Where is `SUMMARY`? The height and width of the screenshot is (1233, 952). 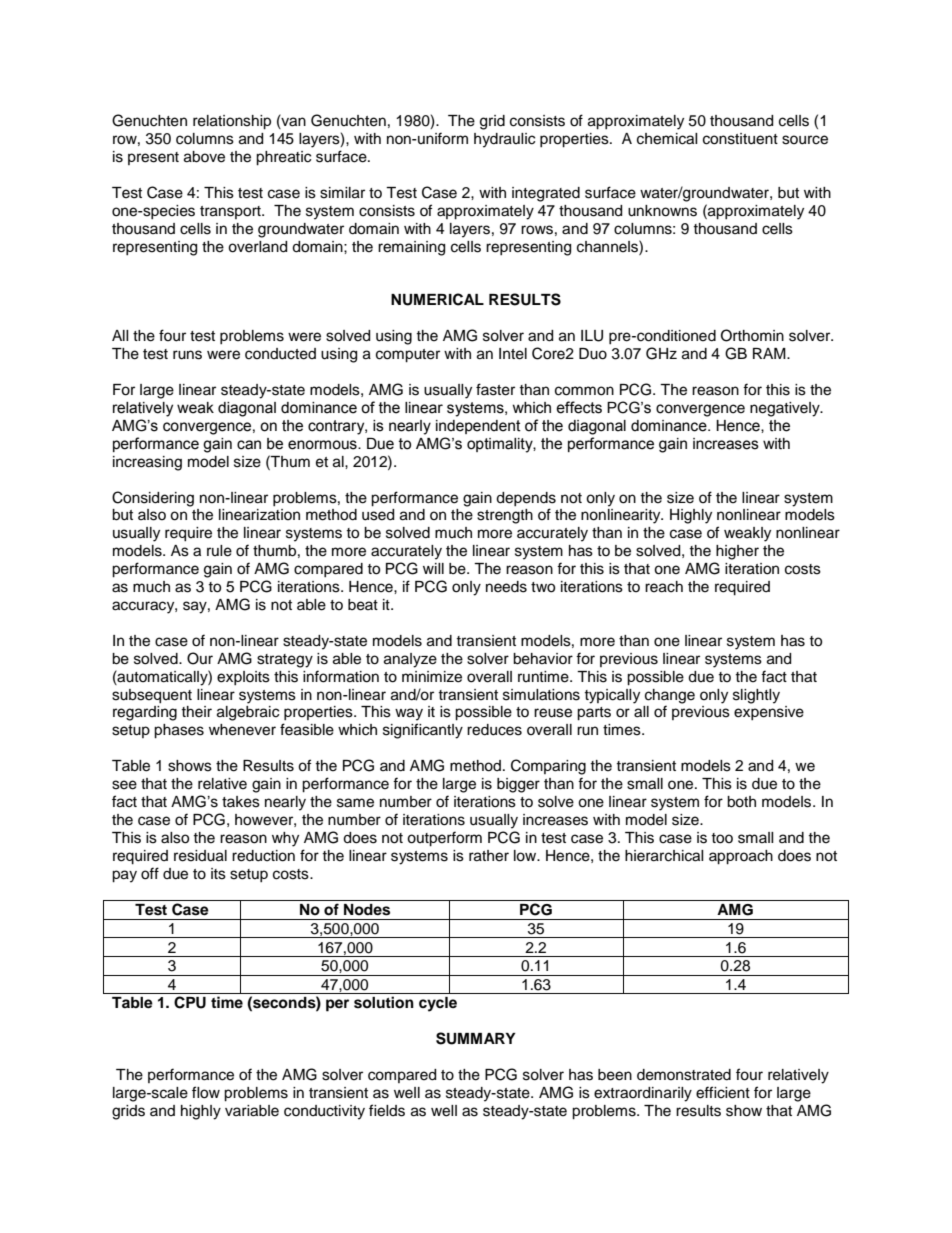 SUMMARY is located at coordinates (476, 1038).
